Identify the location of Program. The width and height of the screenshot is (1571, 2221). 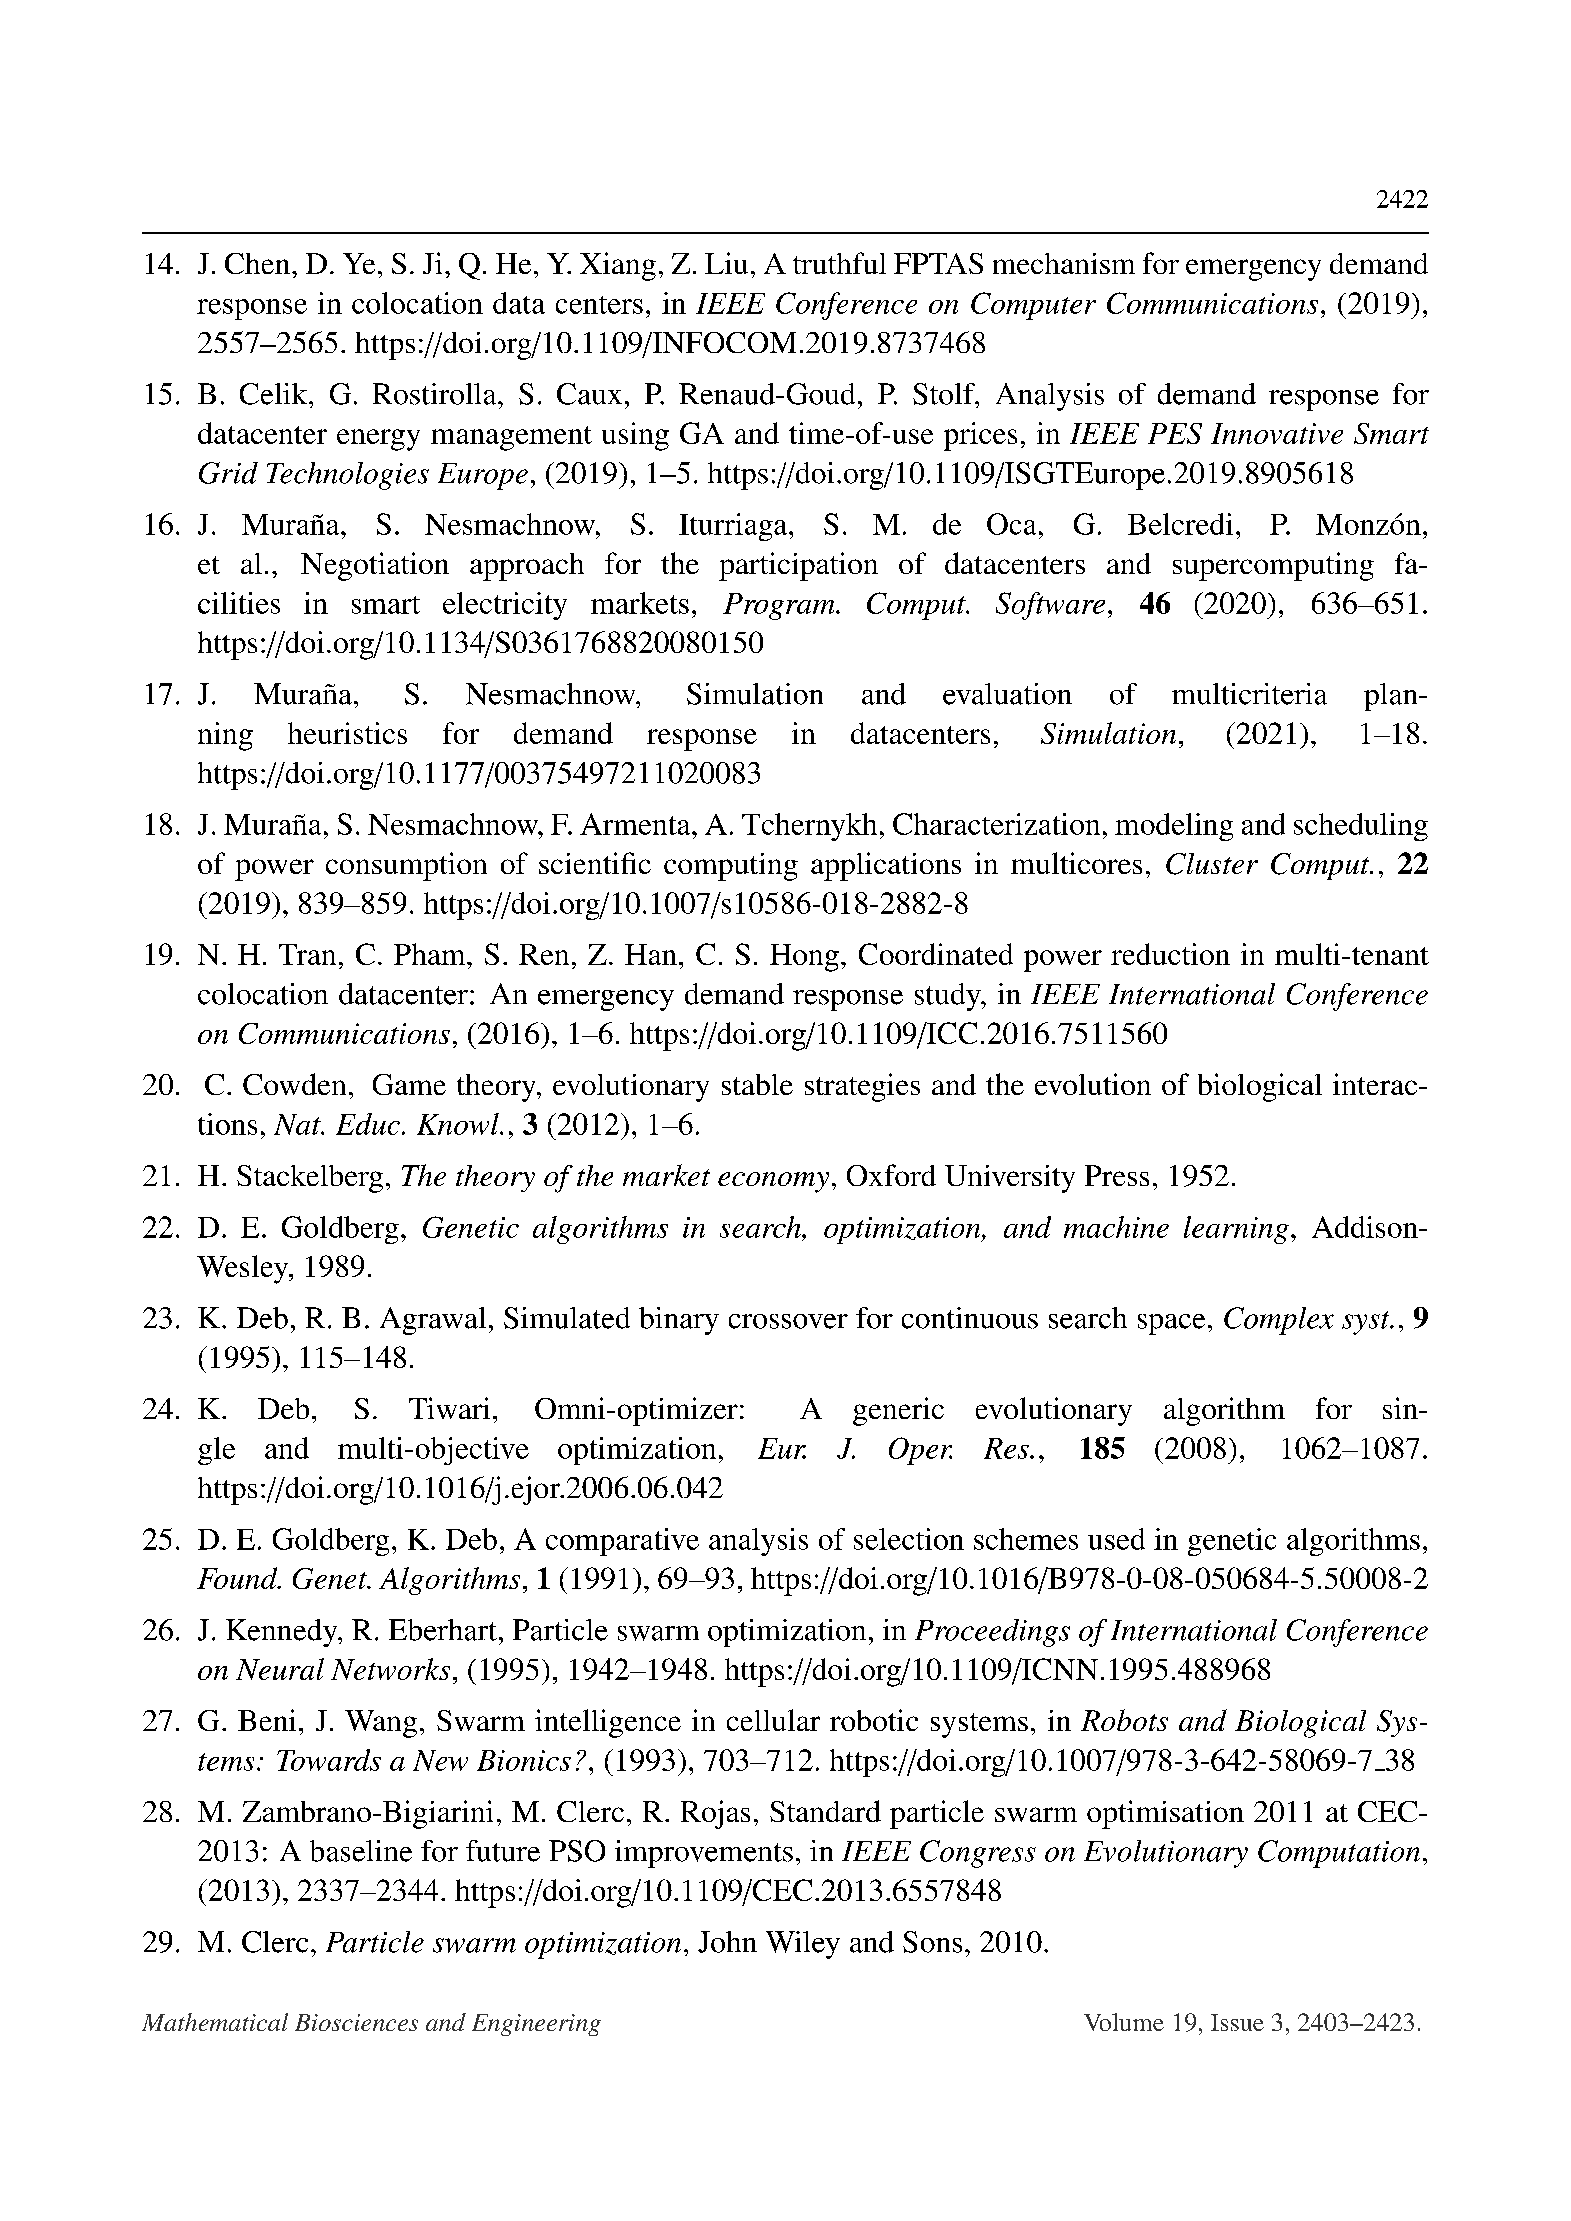
(780, 606).
